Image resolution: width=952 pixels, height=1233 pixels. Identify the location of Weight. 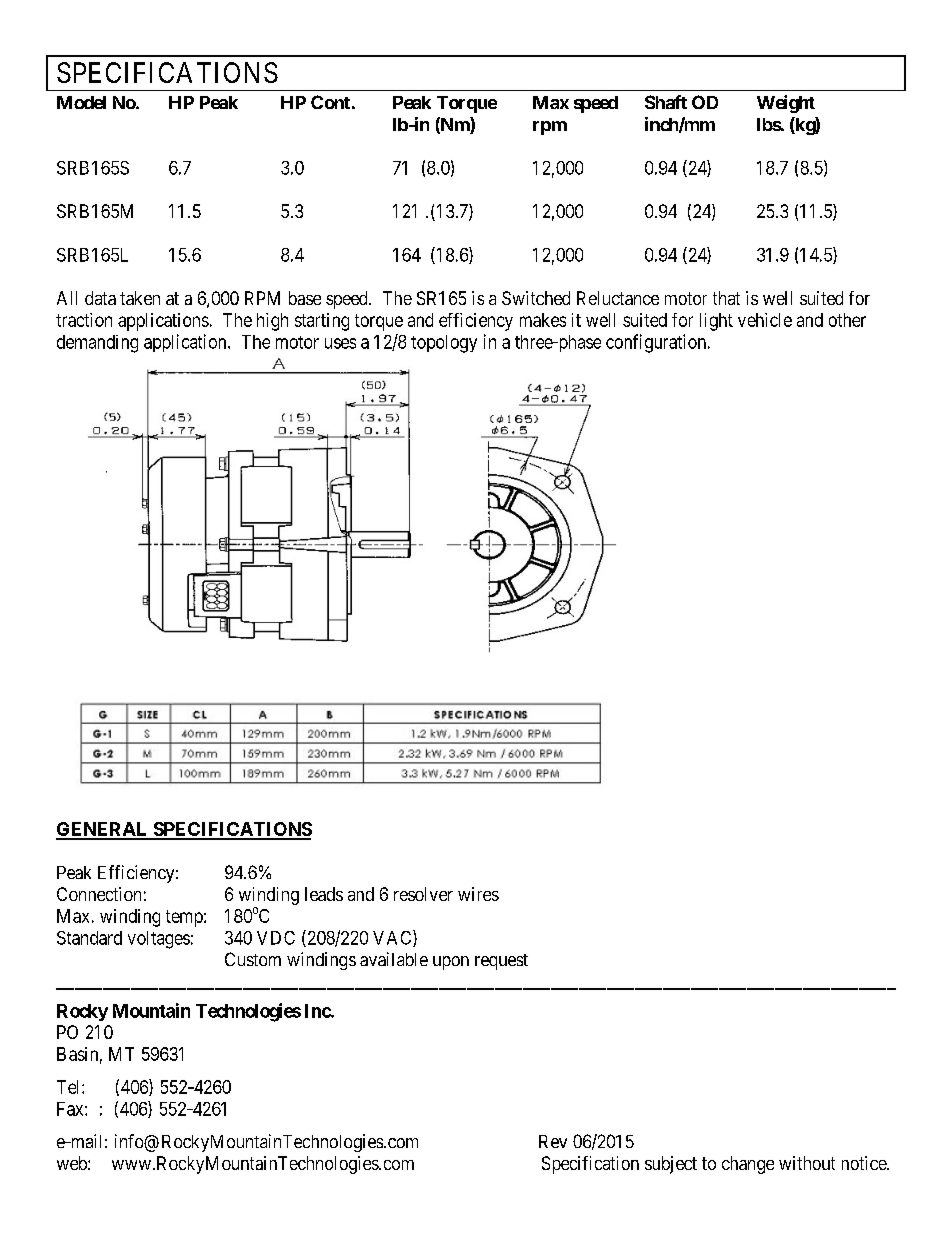
(786, 104).
